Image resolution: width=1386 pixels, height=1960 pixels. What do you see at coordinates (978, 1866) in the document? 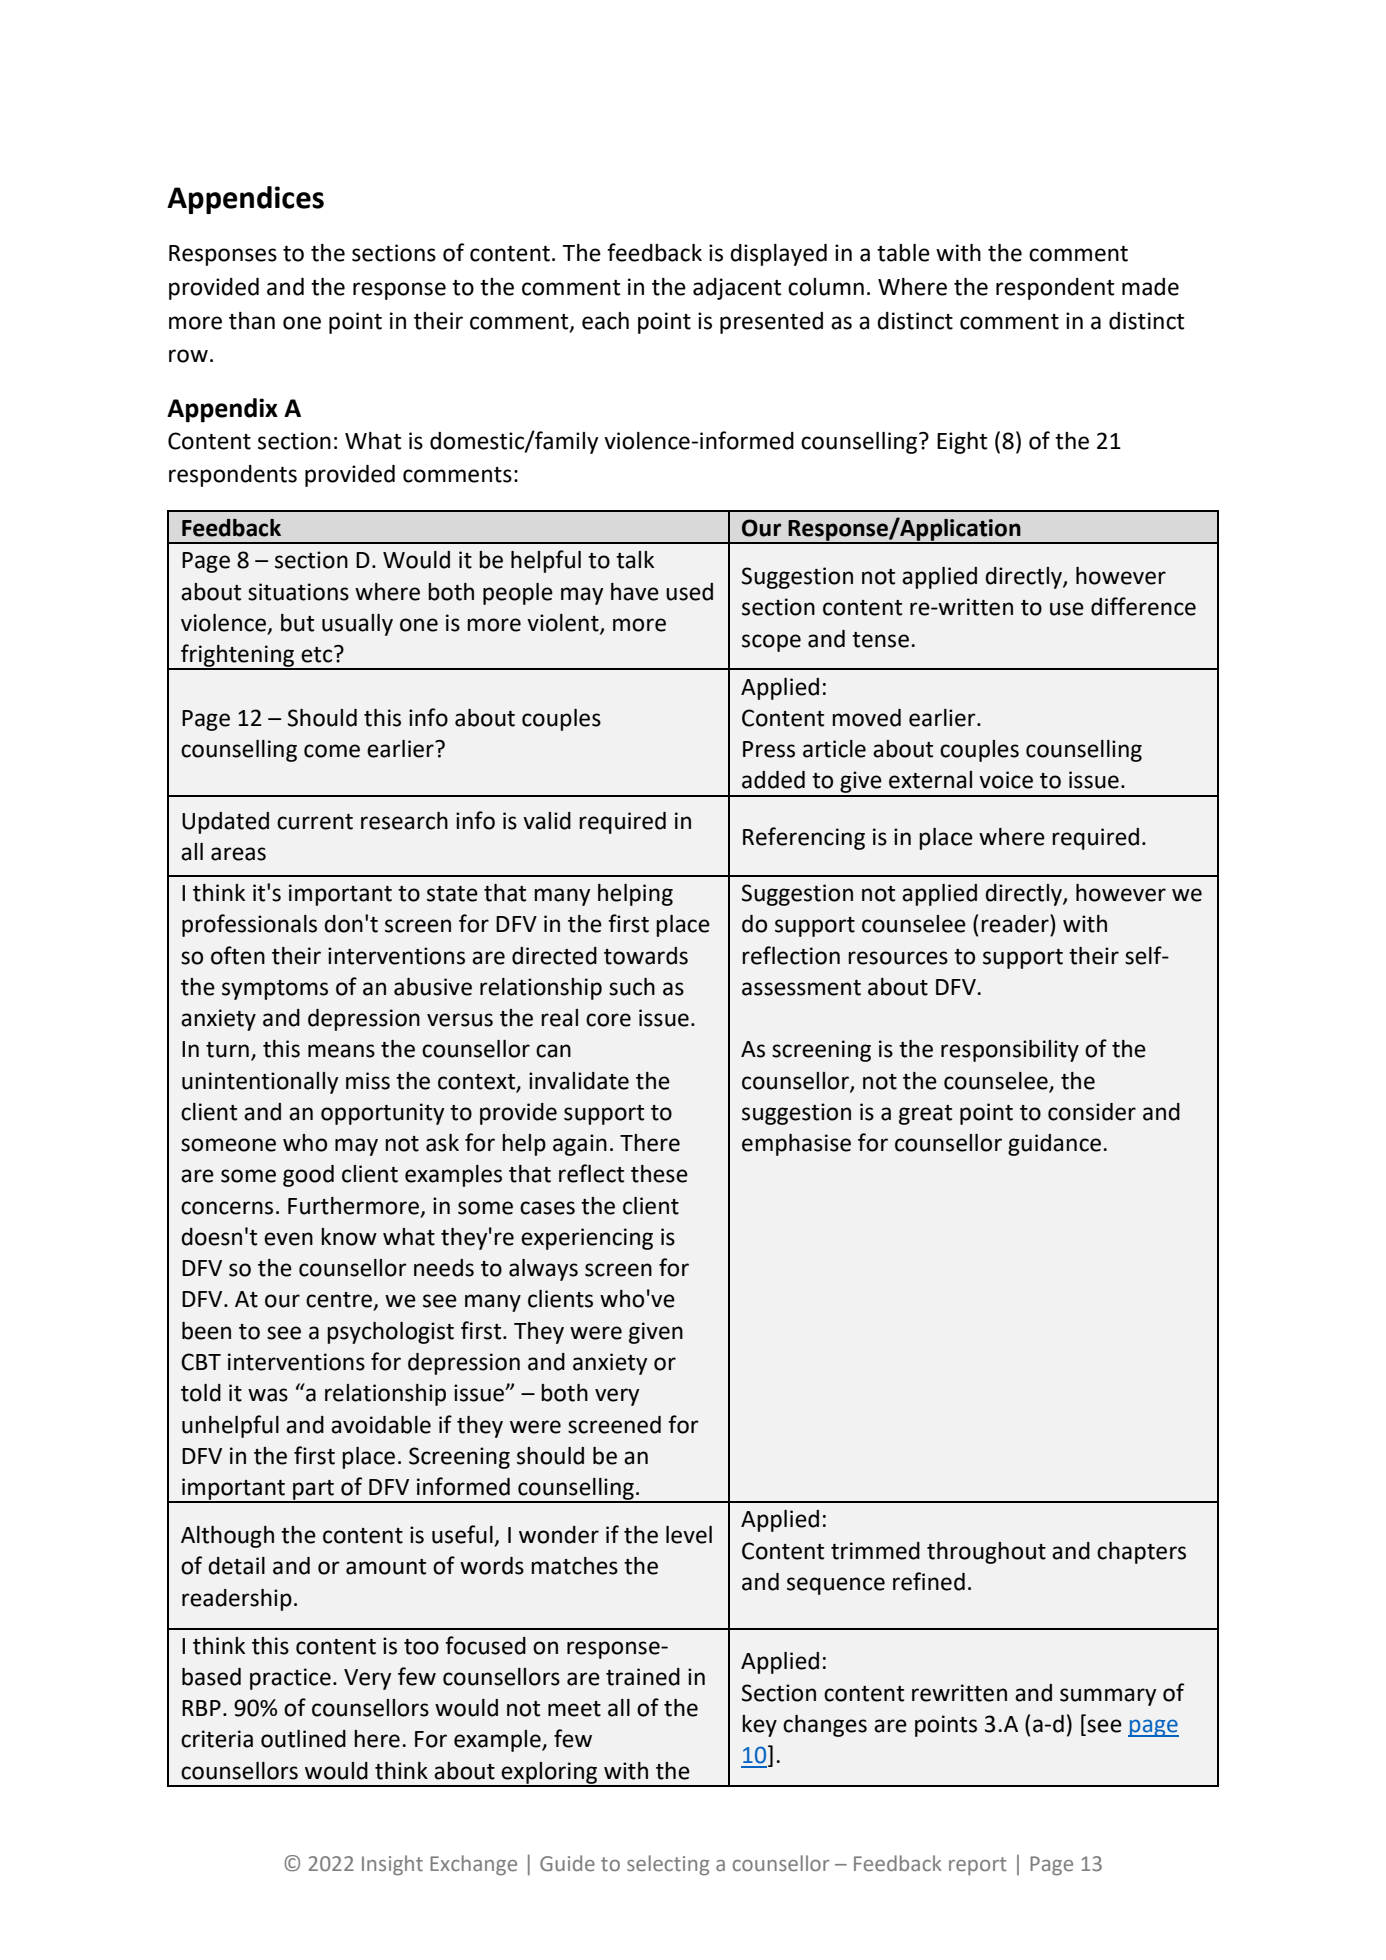
I see `report` at bounding box center [978, 1866].
